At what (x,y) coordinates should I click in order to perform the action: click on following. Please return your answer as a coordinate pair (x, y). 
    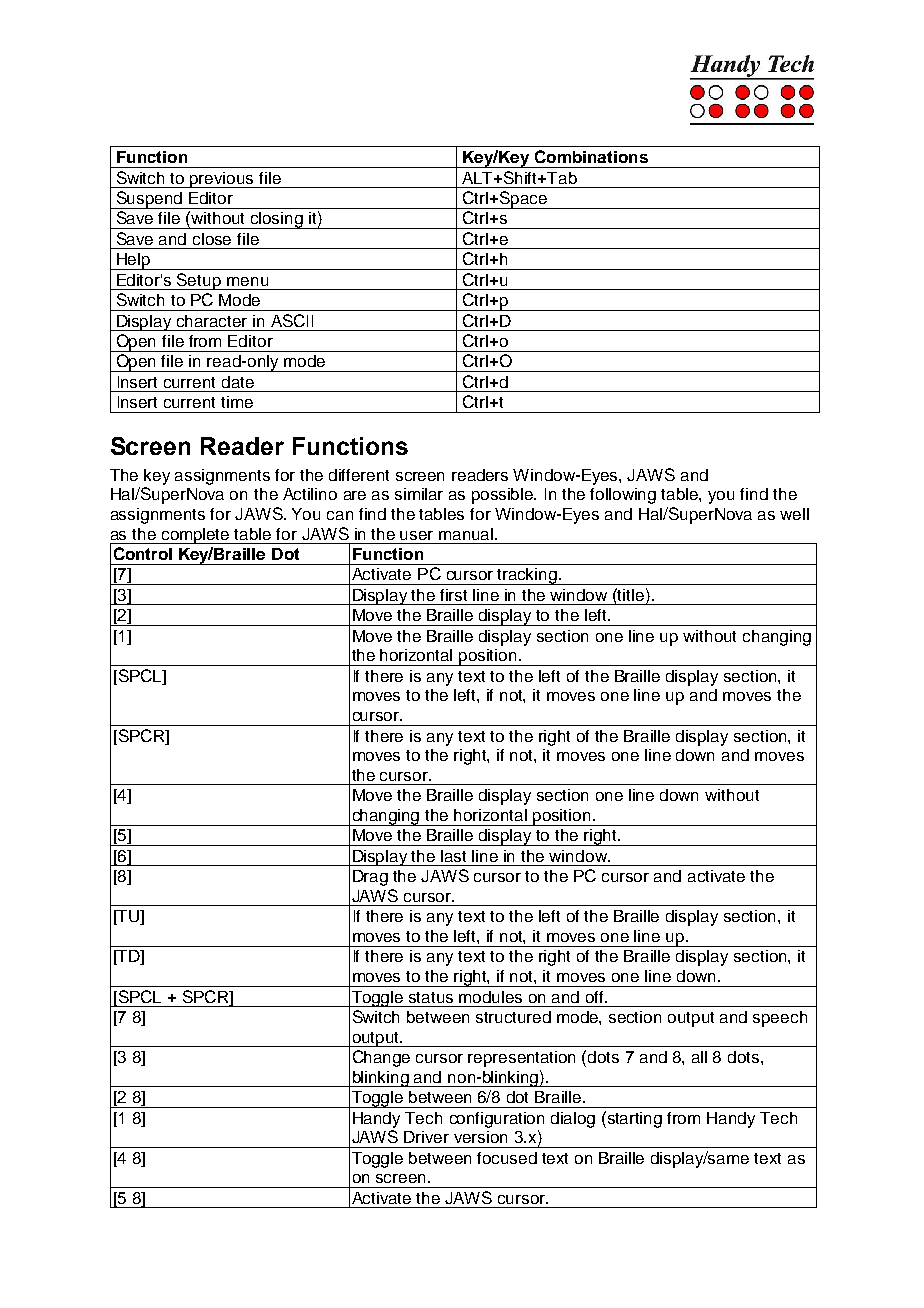
    Looking at the image, I should click on (623, 496).
